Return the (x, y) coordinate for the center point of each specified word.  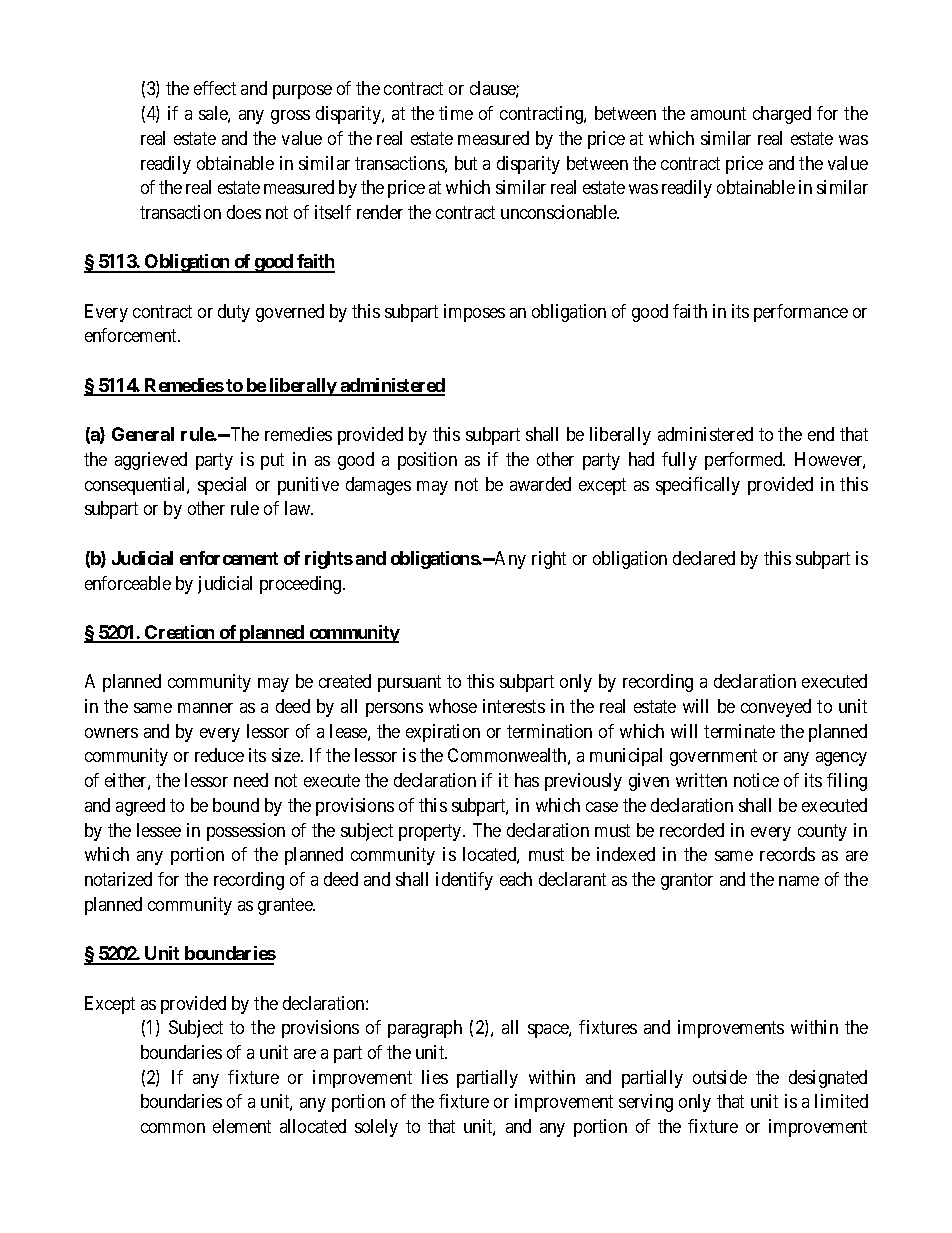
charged (782, 115)
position (427, 461)
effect (215, 88)
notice (756, 780)
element (242, 1126)
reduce (219, 755)
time (456, 113)
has (527, 780)
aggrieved (151, 461)
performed (745, 461)
